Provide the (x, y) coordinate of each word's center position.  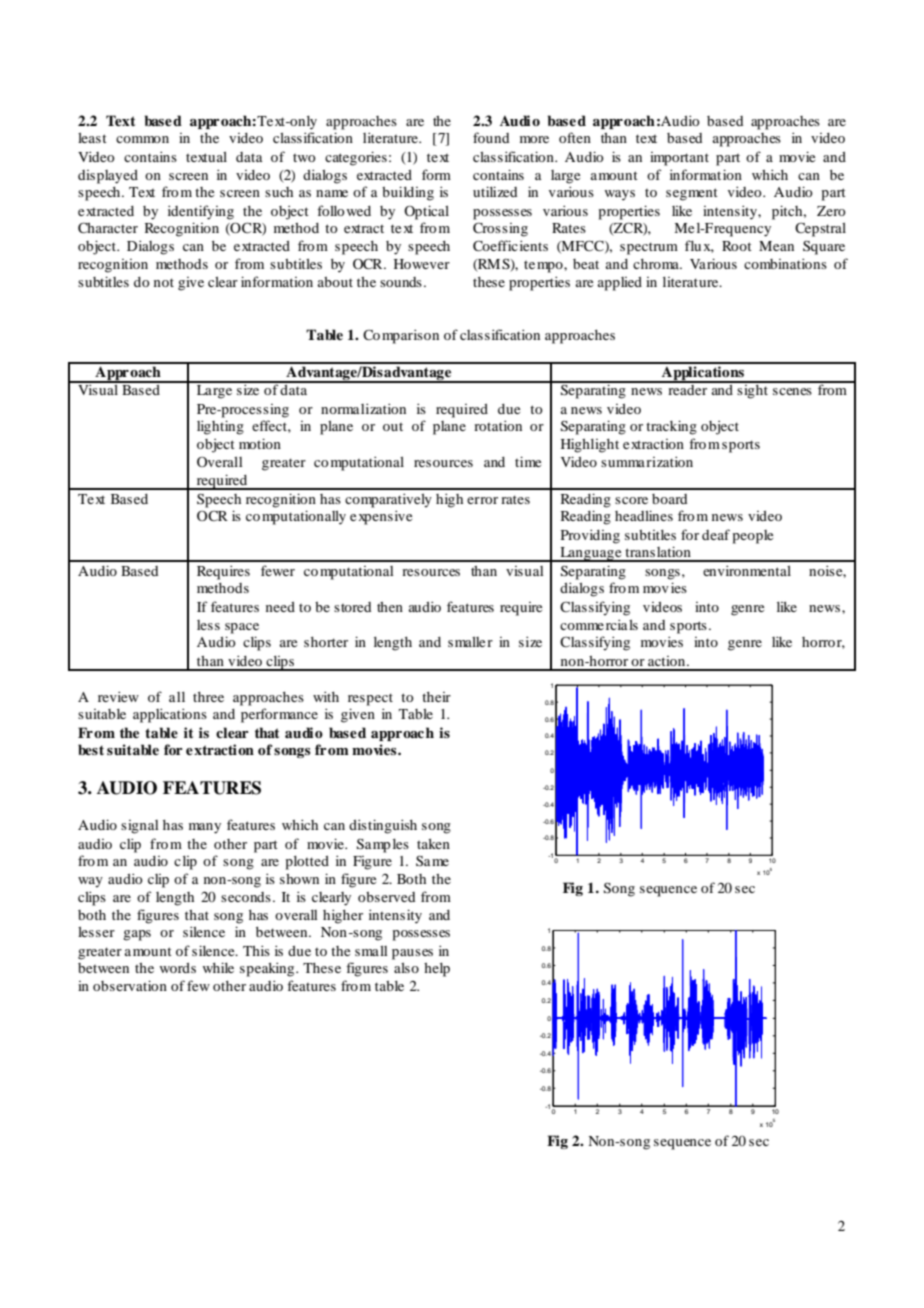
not (164, 282)
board (669, 499)
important (679, 159)
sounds (401, 282)
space (242, 628)
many (205, 828)
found (491, 137)
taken (433, 844)
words (178, 968)
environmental (747, 570)
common (142, 139)
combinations (785, 263)
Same (432, 860)
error (482, 500)
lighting (220, 427)
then (390, 607)
